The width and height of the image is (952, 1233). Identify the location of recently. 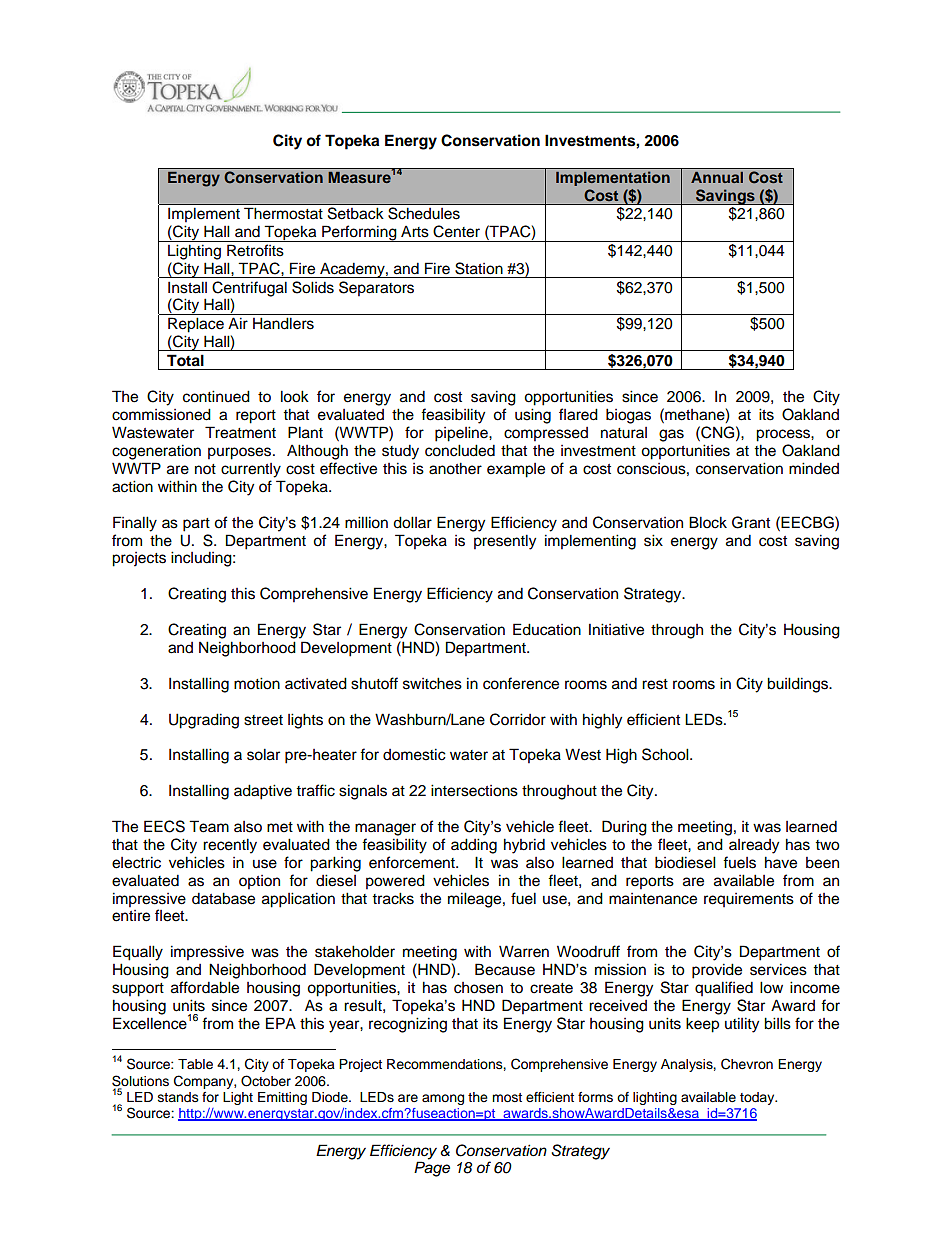
(230, 846).
